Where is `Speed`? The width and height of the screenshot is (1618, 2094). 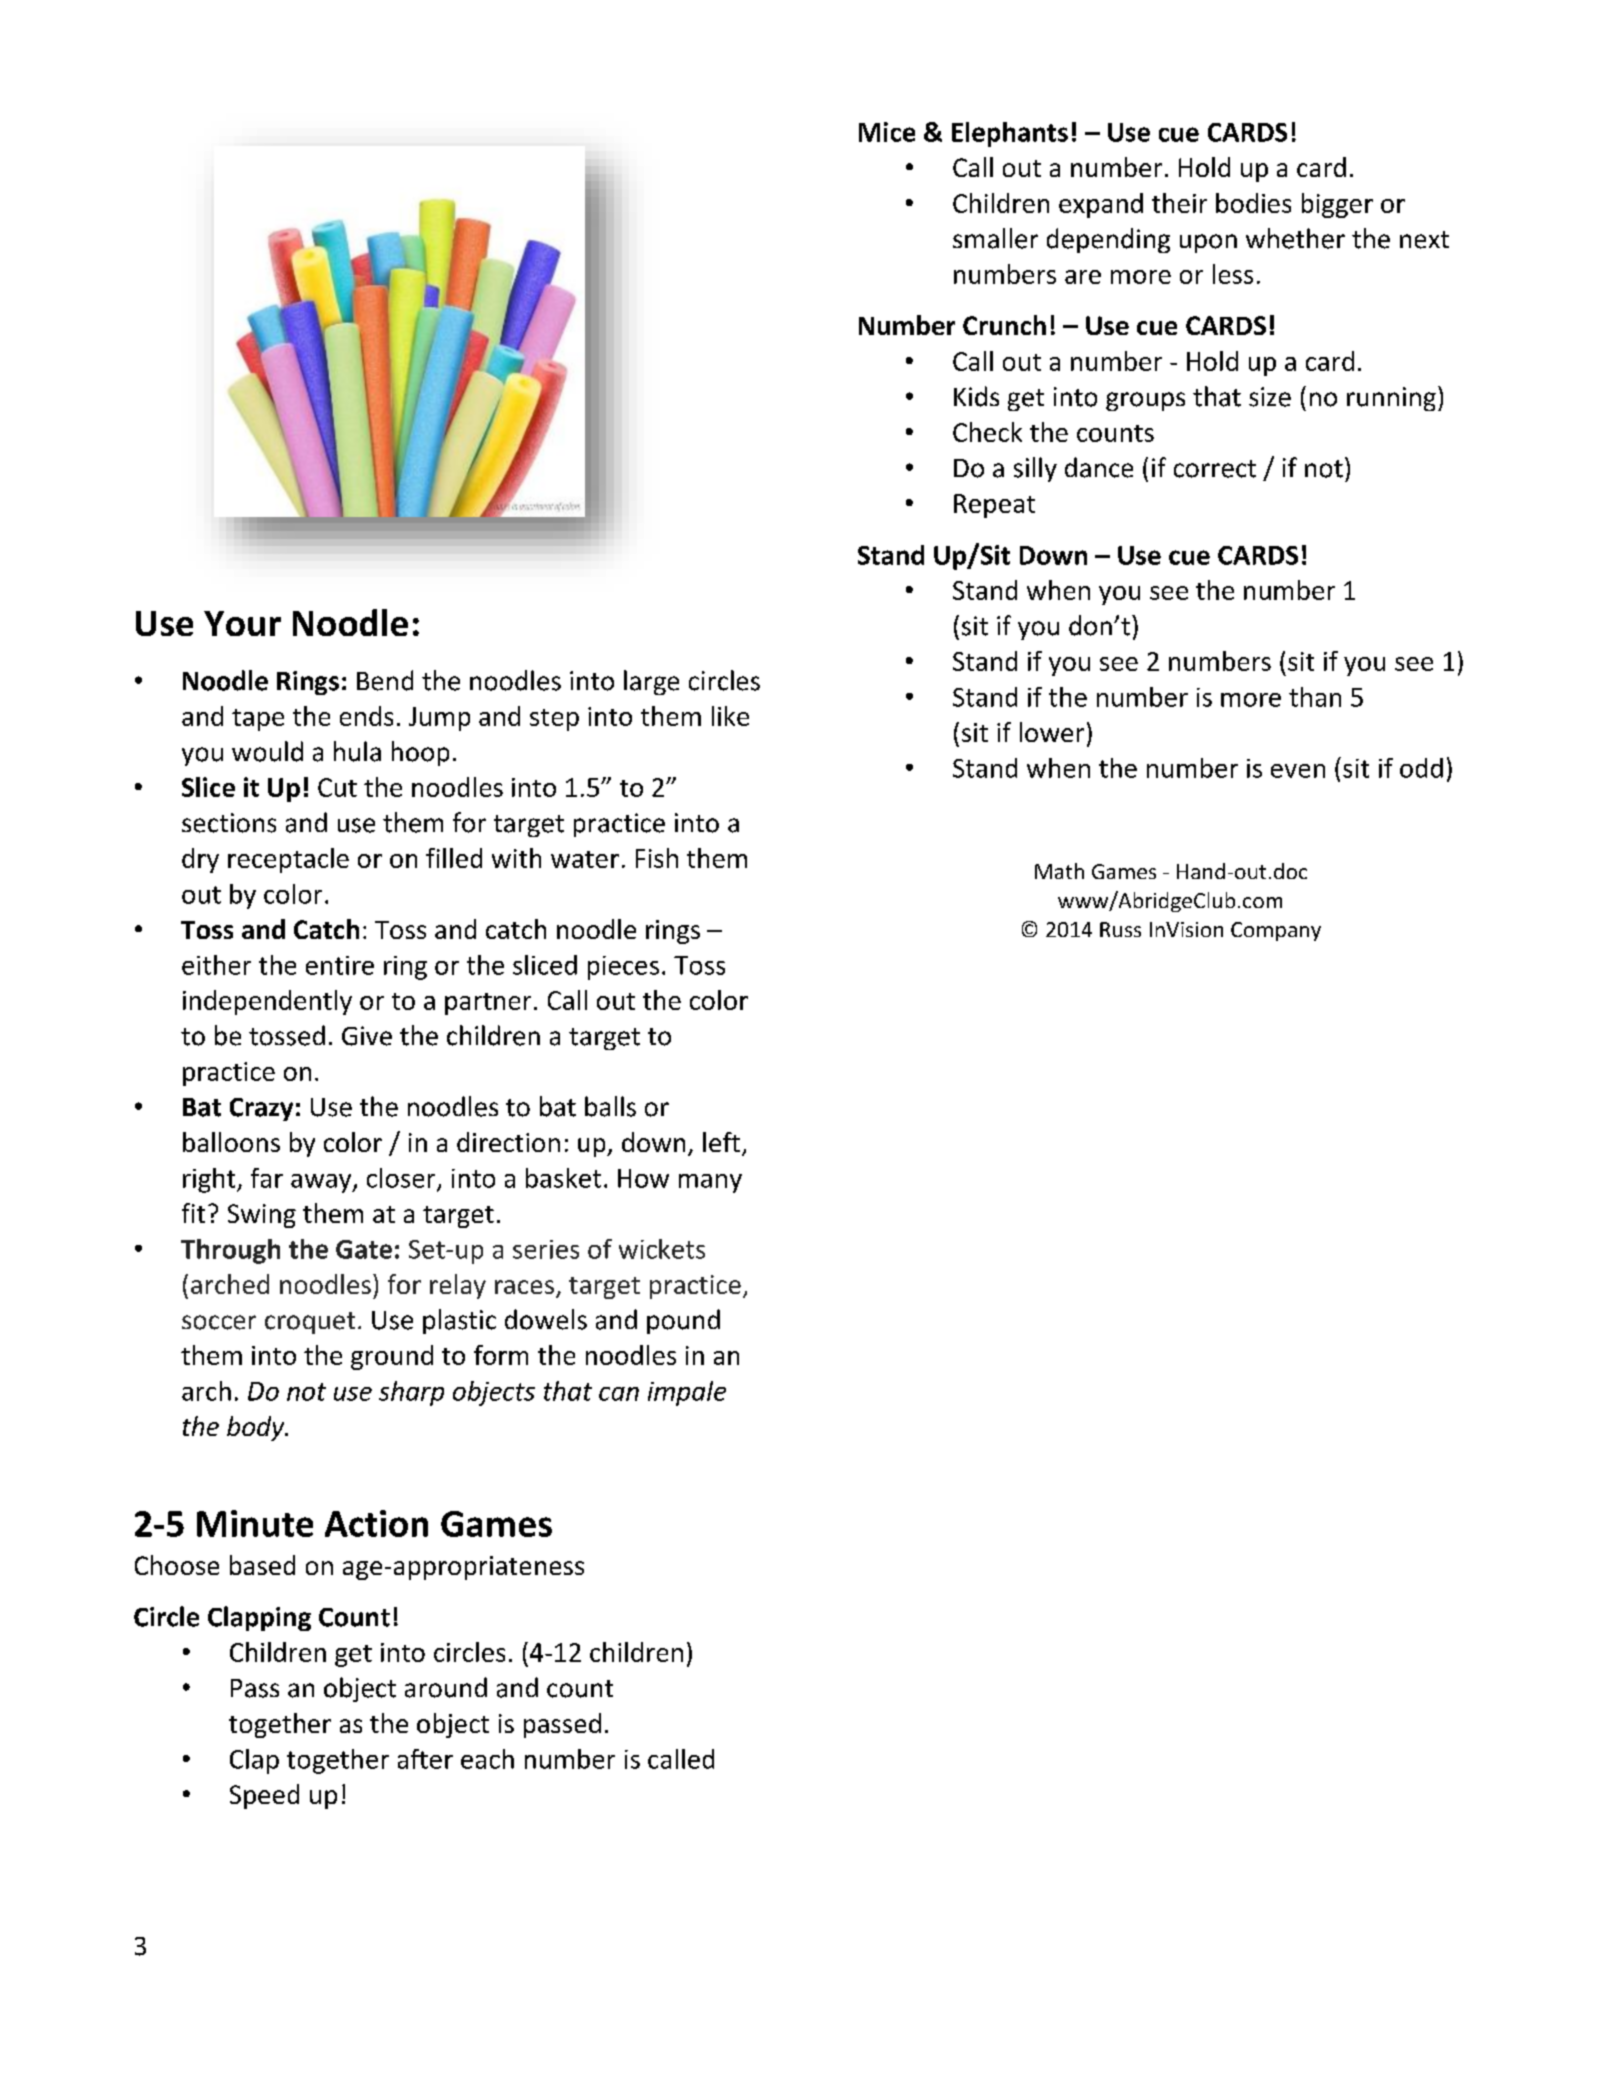 Speed is located at coordinates (264, 1796).
